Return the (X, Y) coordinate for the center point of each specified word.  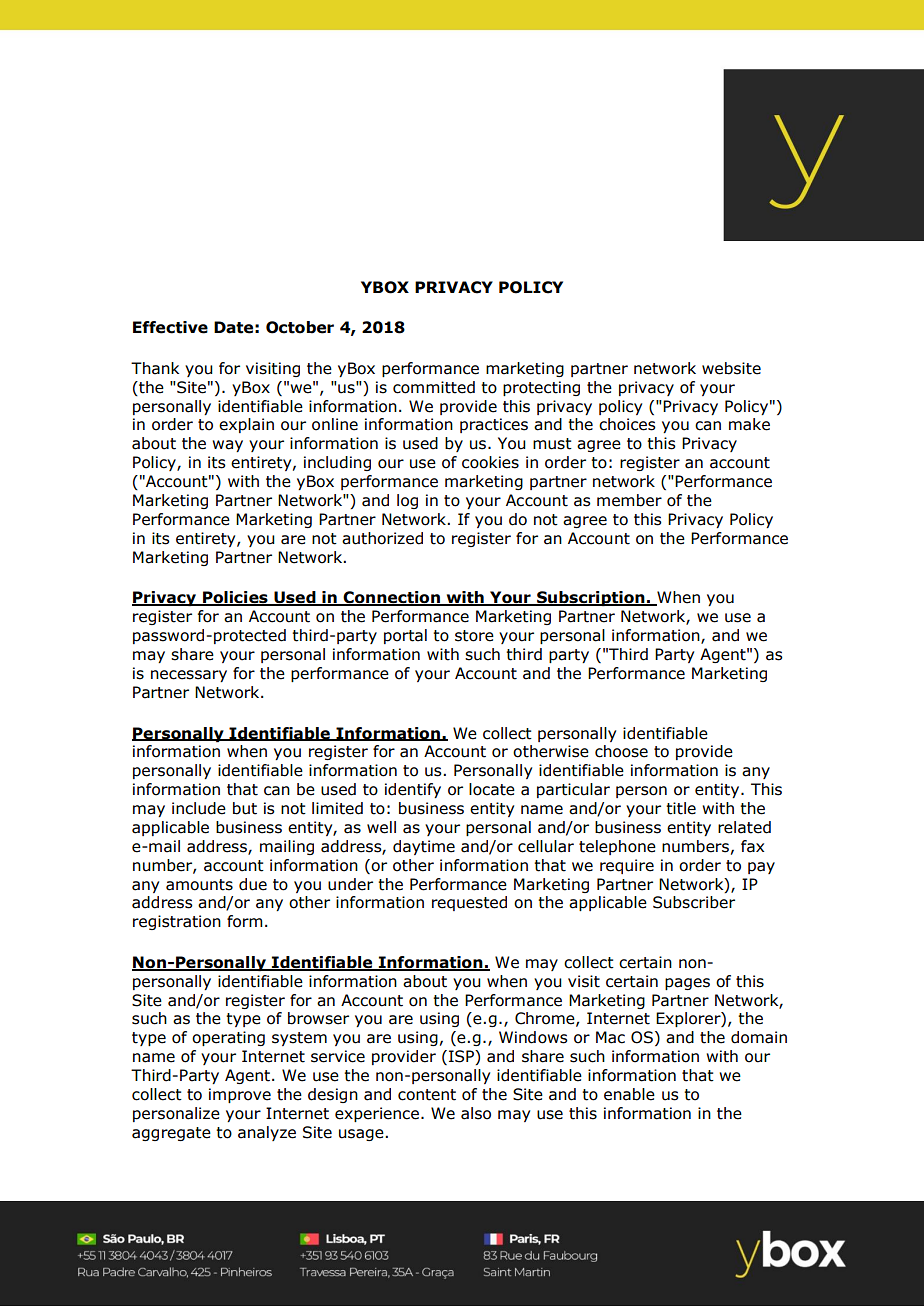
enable (629, 1094)
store (474, 636)
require (627, 866)
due (253, 884)
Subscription (591, 598)
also (476, 1113)
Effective (170, 327)
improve (240, 1095)
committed (434, 387)
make (749, 424)
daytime (424, 847)
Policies (235, 598)
